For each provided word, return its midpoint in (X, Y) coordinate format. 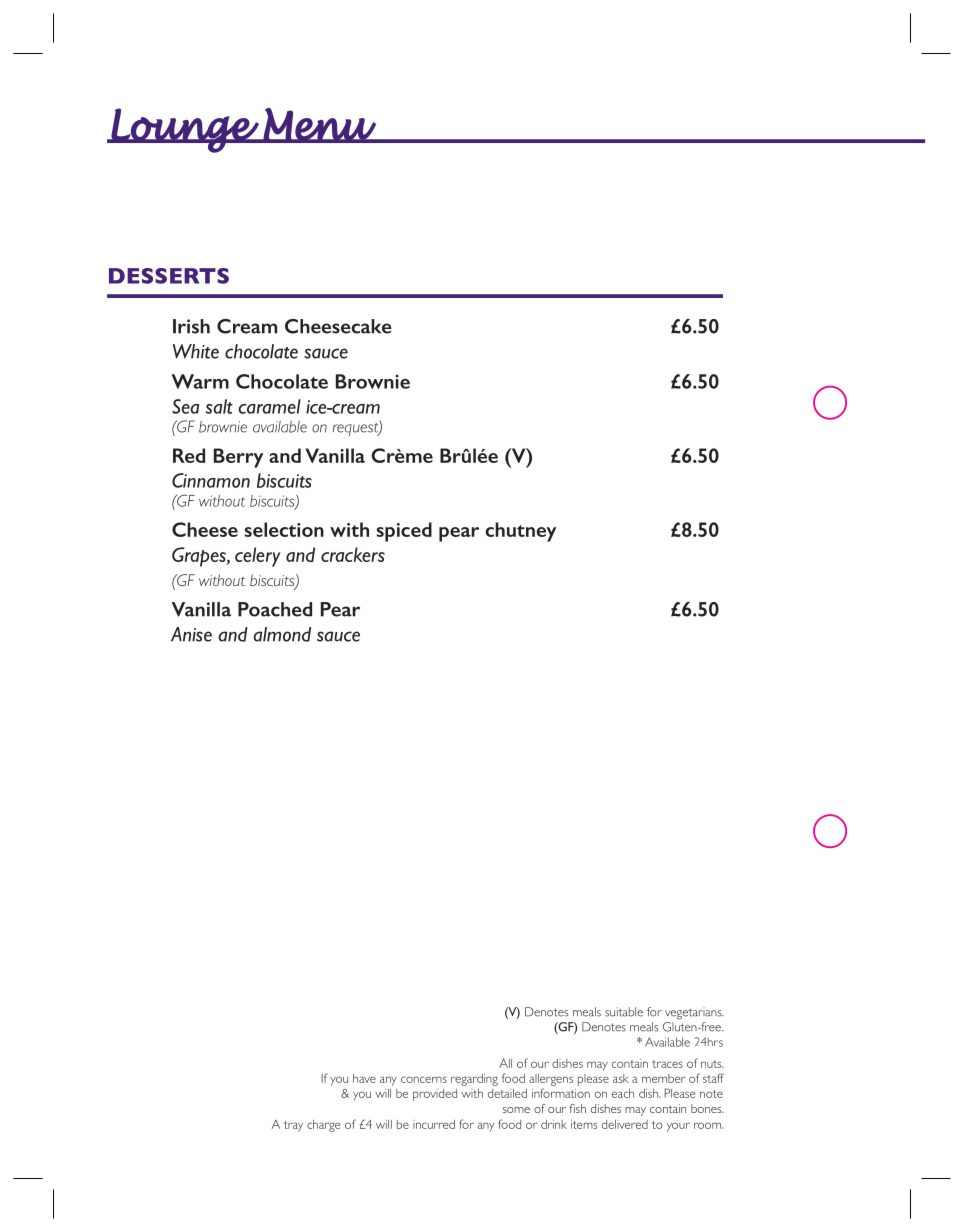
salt (219, 406)
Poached (275, 609)
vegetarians (694, 1013)
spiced (404, 532)
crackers (353, 554)
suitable (624, 1012)
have (364, 1078)
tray (293, 1126)
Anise (191, 634)
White (196, 351)
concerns (424, 1079)
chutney (521, 532)
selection (284, 529)
